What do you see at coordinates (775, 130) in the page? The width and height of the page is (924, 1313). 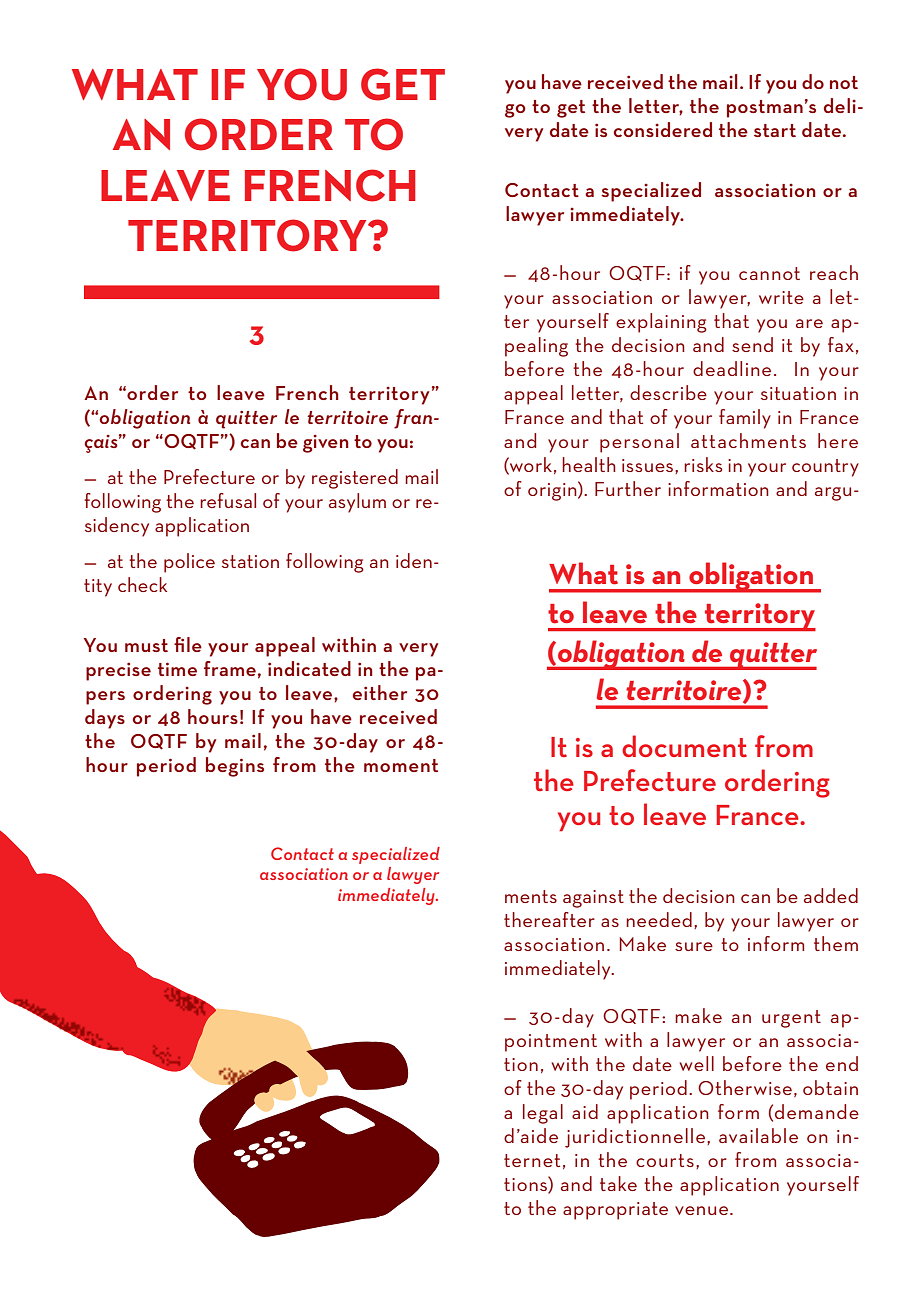 I see `start` at bounding box center [775, 130].
